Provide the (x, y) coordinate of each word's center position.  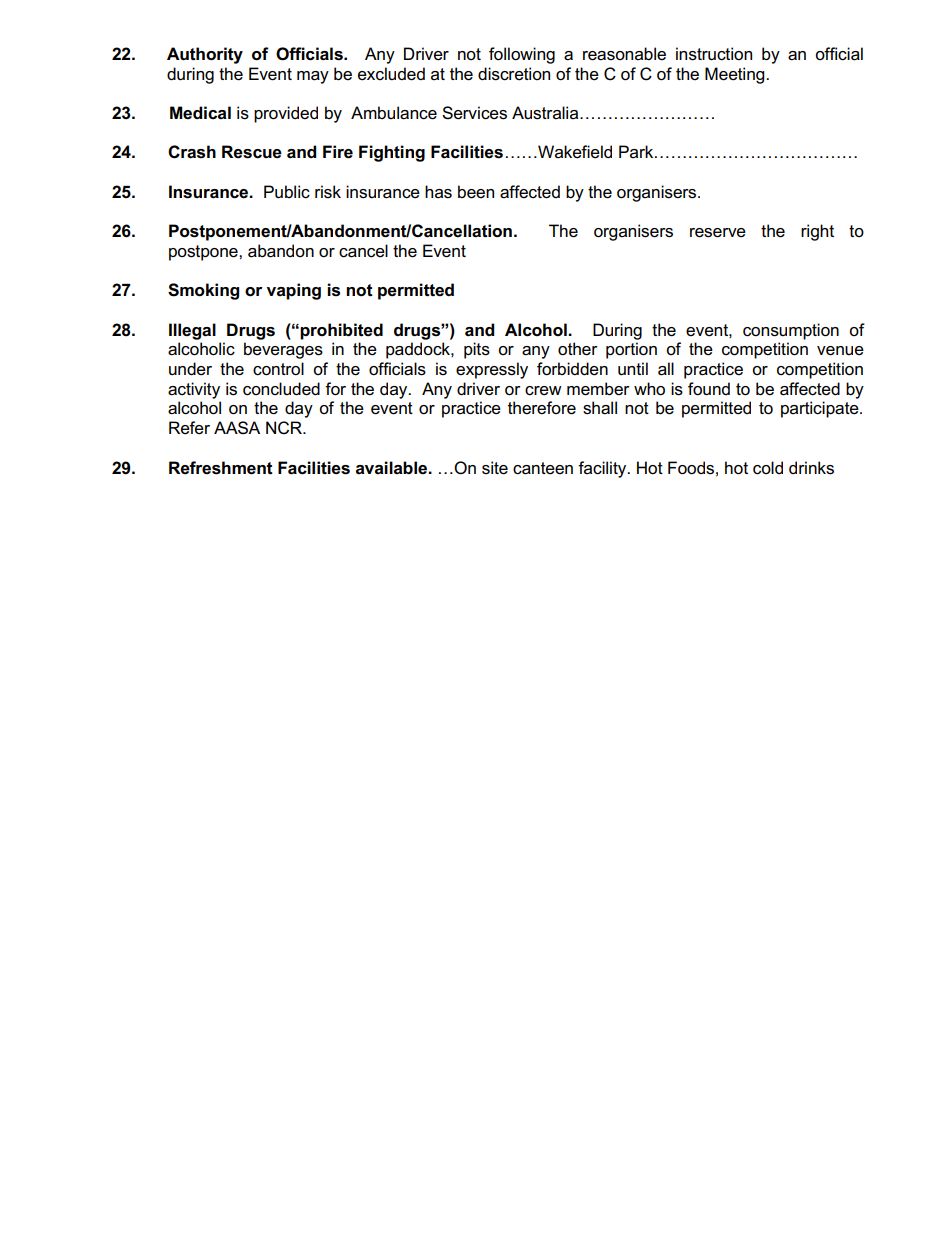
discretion (514, 74)
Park (637, 151)
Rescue (252, 152)
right (817, 232)
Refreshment (221, 468)
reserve (718, 233)
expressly (492, 370)
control (278, 369)
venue (840, 351)
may (313, 77)
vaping (294, 291)
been (476, 192)
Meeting (736, 75)
